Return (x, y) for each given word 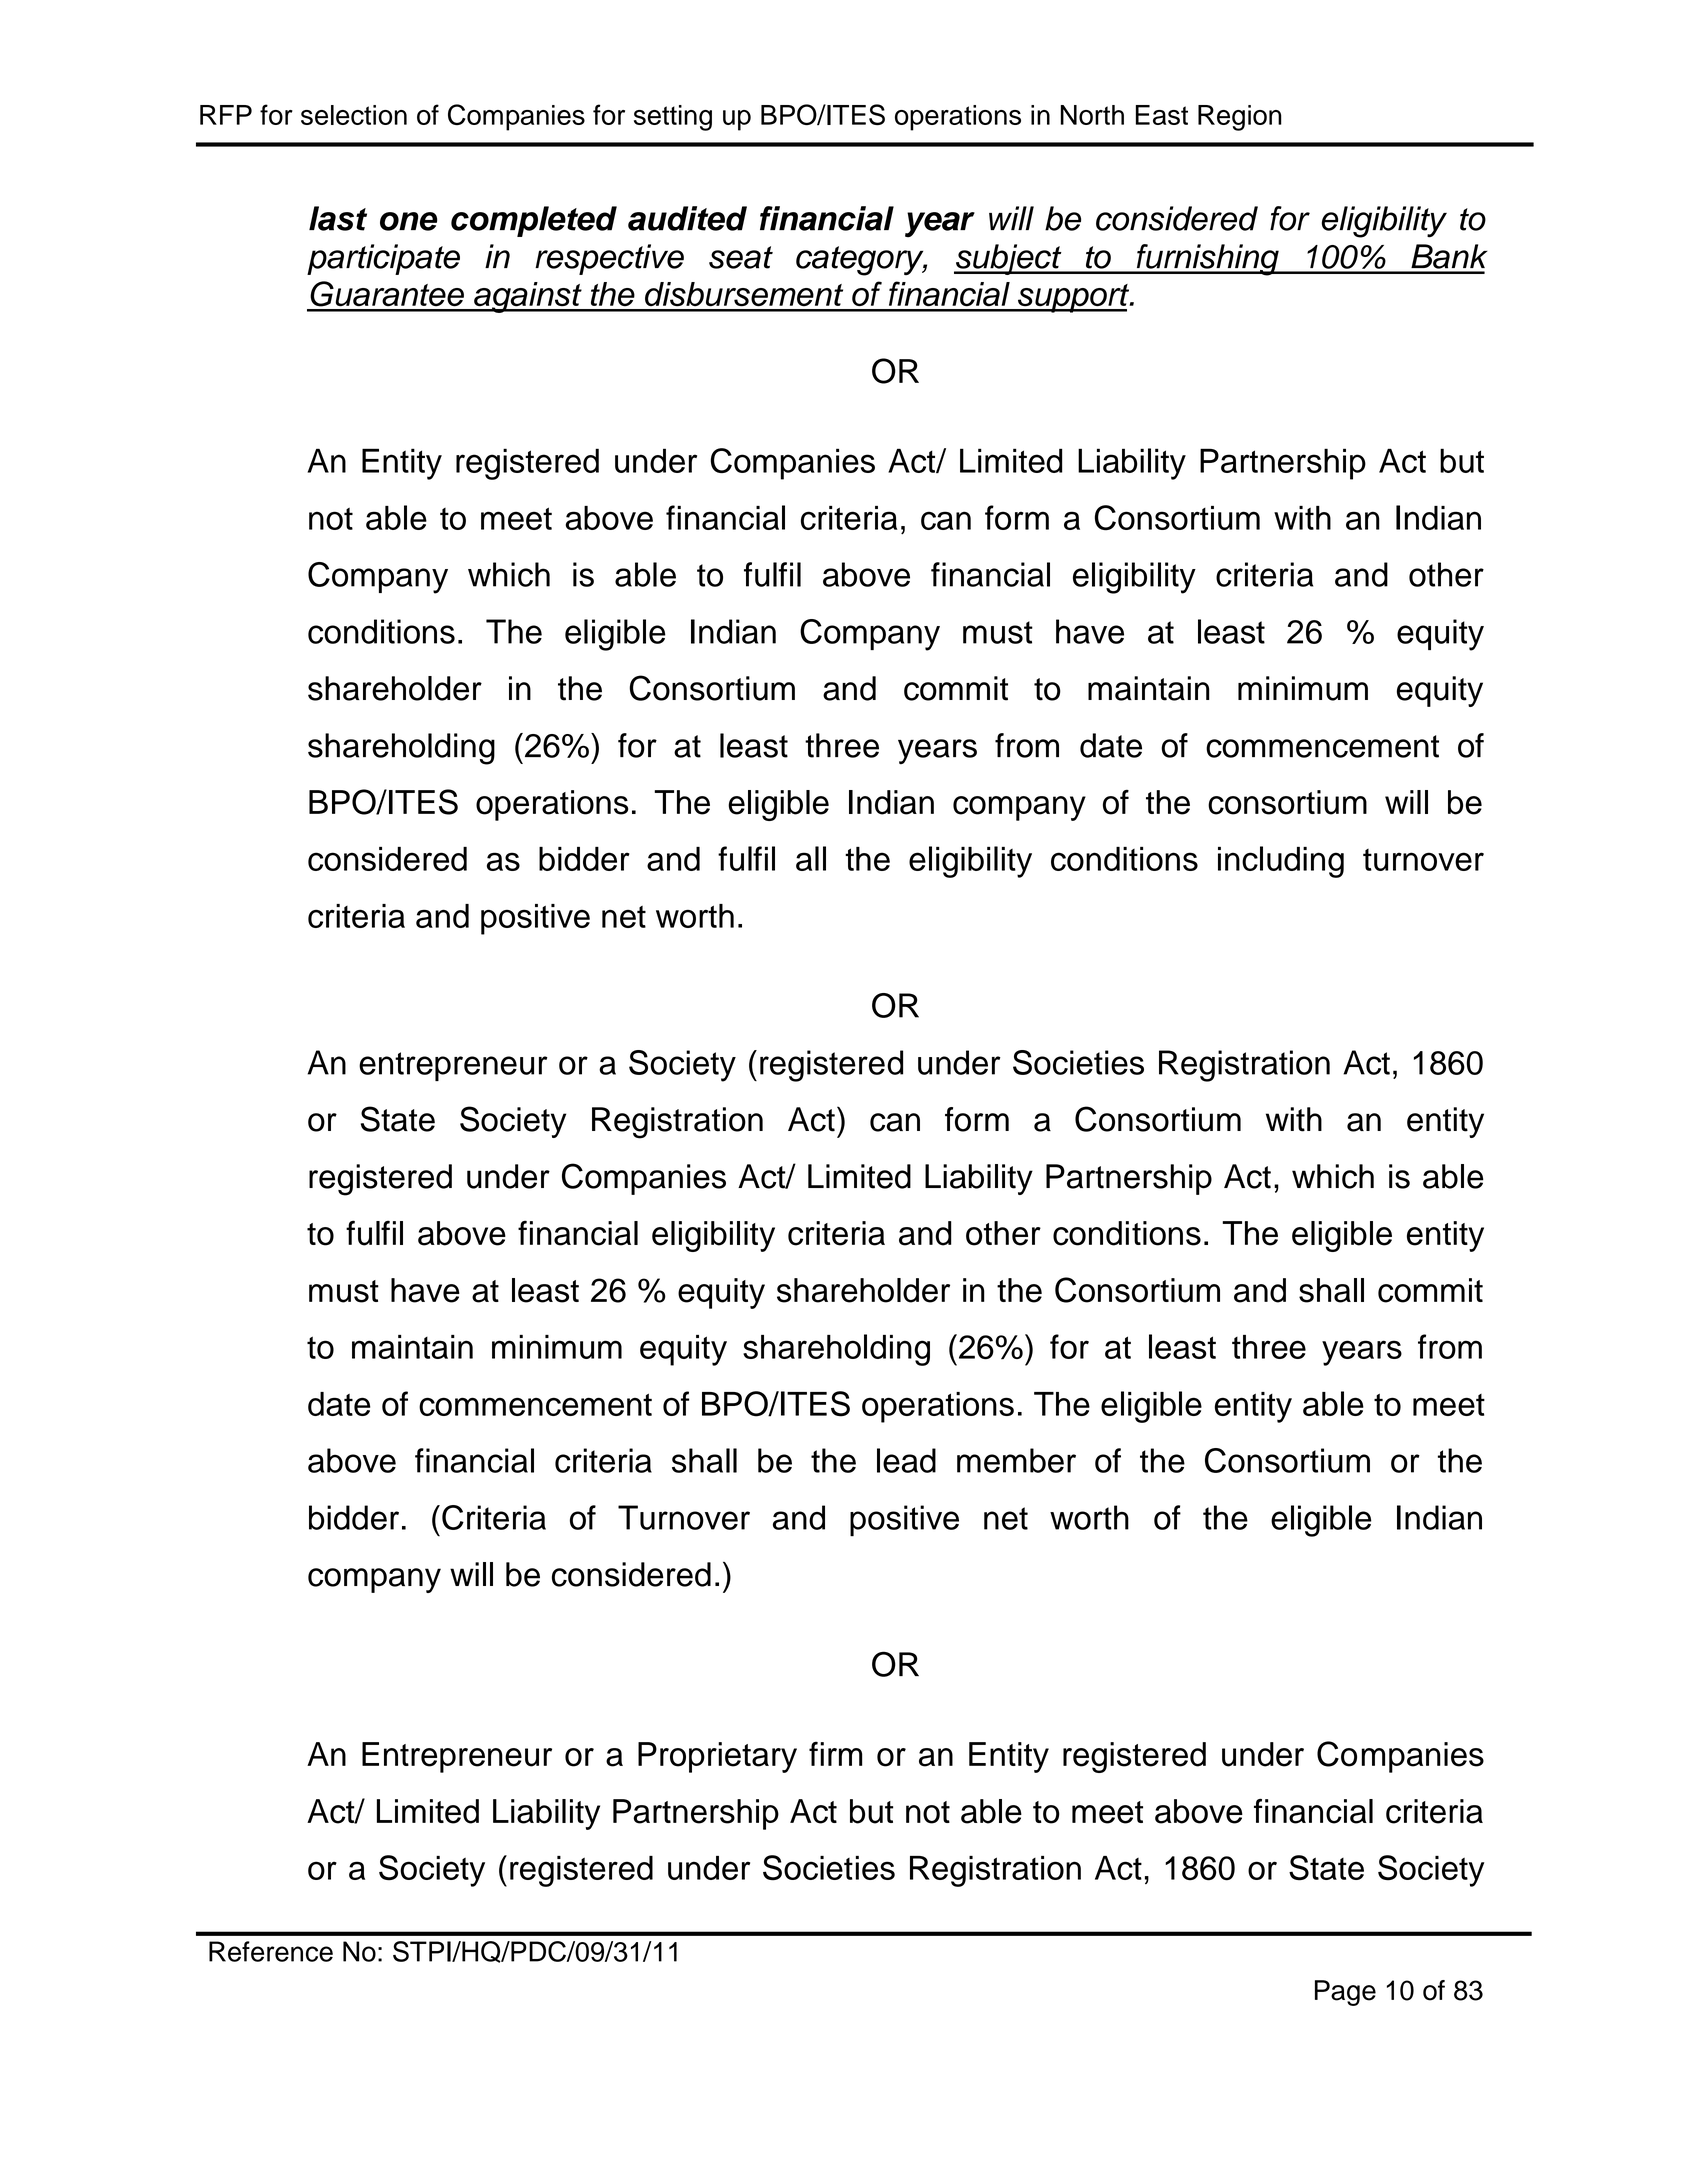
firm (835, 1753)
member (1016, 1460)
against (528, 297)
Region (1240, 118)
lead (906, 1460)
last (338, 218)
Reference (271, 1951)
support (1074, 298)
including (1281, 862)
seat (741, 257)
